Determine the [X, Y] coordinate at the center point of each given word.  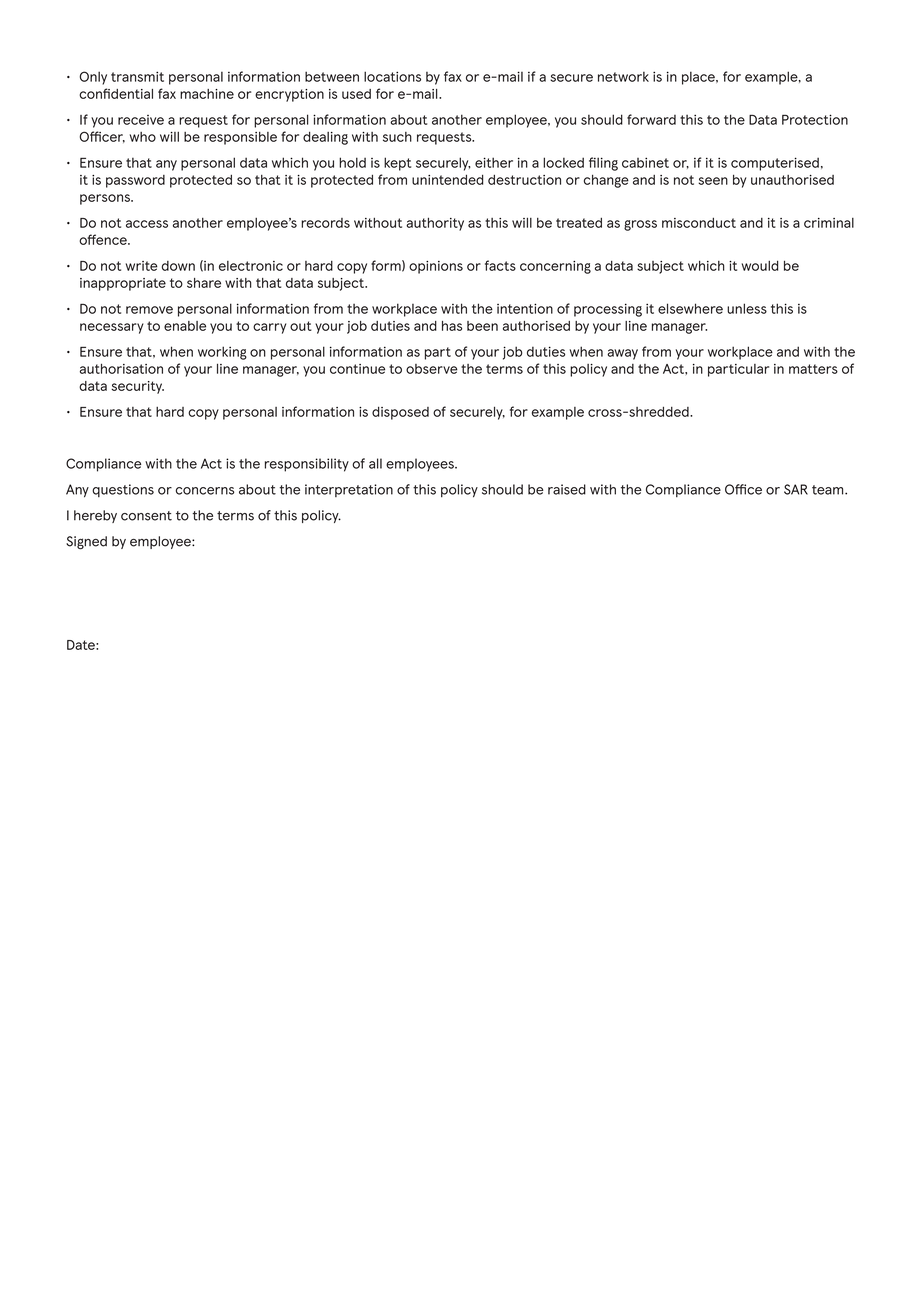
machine [207, 94]
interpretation [349, 490]
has [452, 326]
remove [149, 310]
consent [146, 516]
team [829, 490]
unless [747, 308]
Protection [815, 119]
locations [392, 76]
